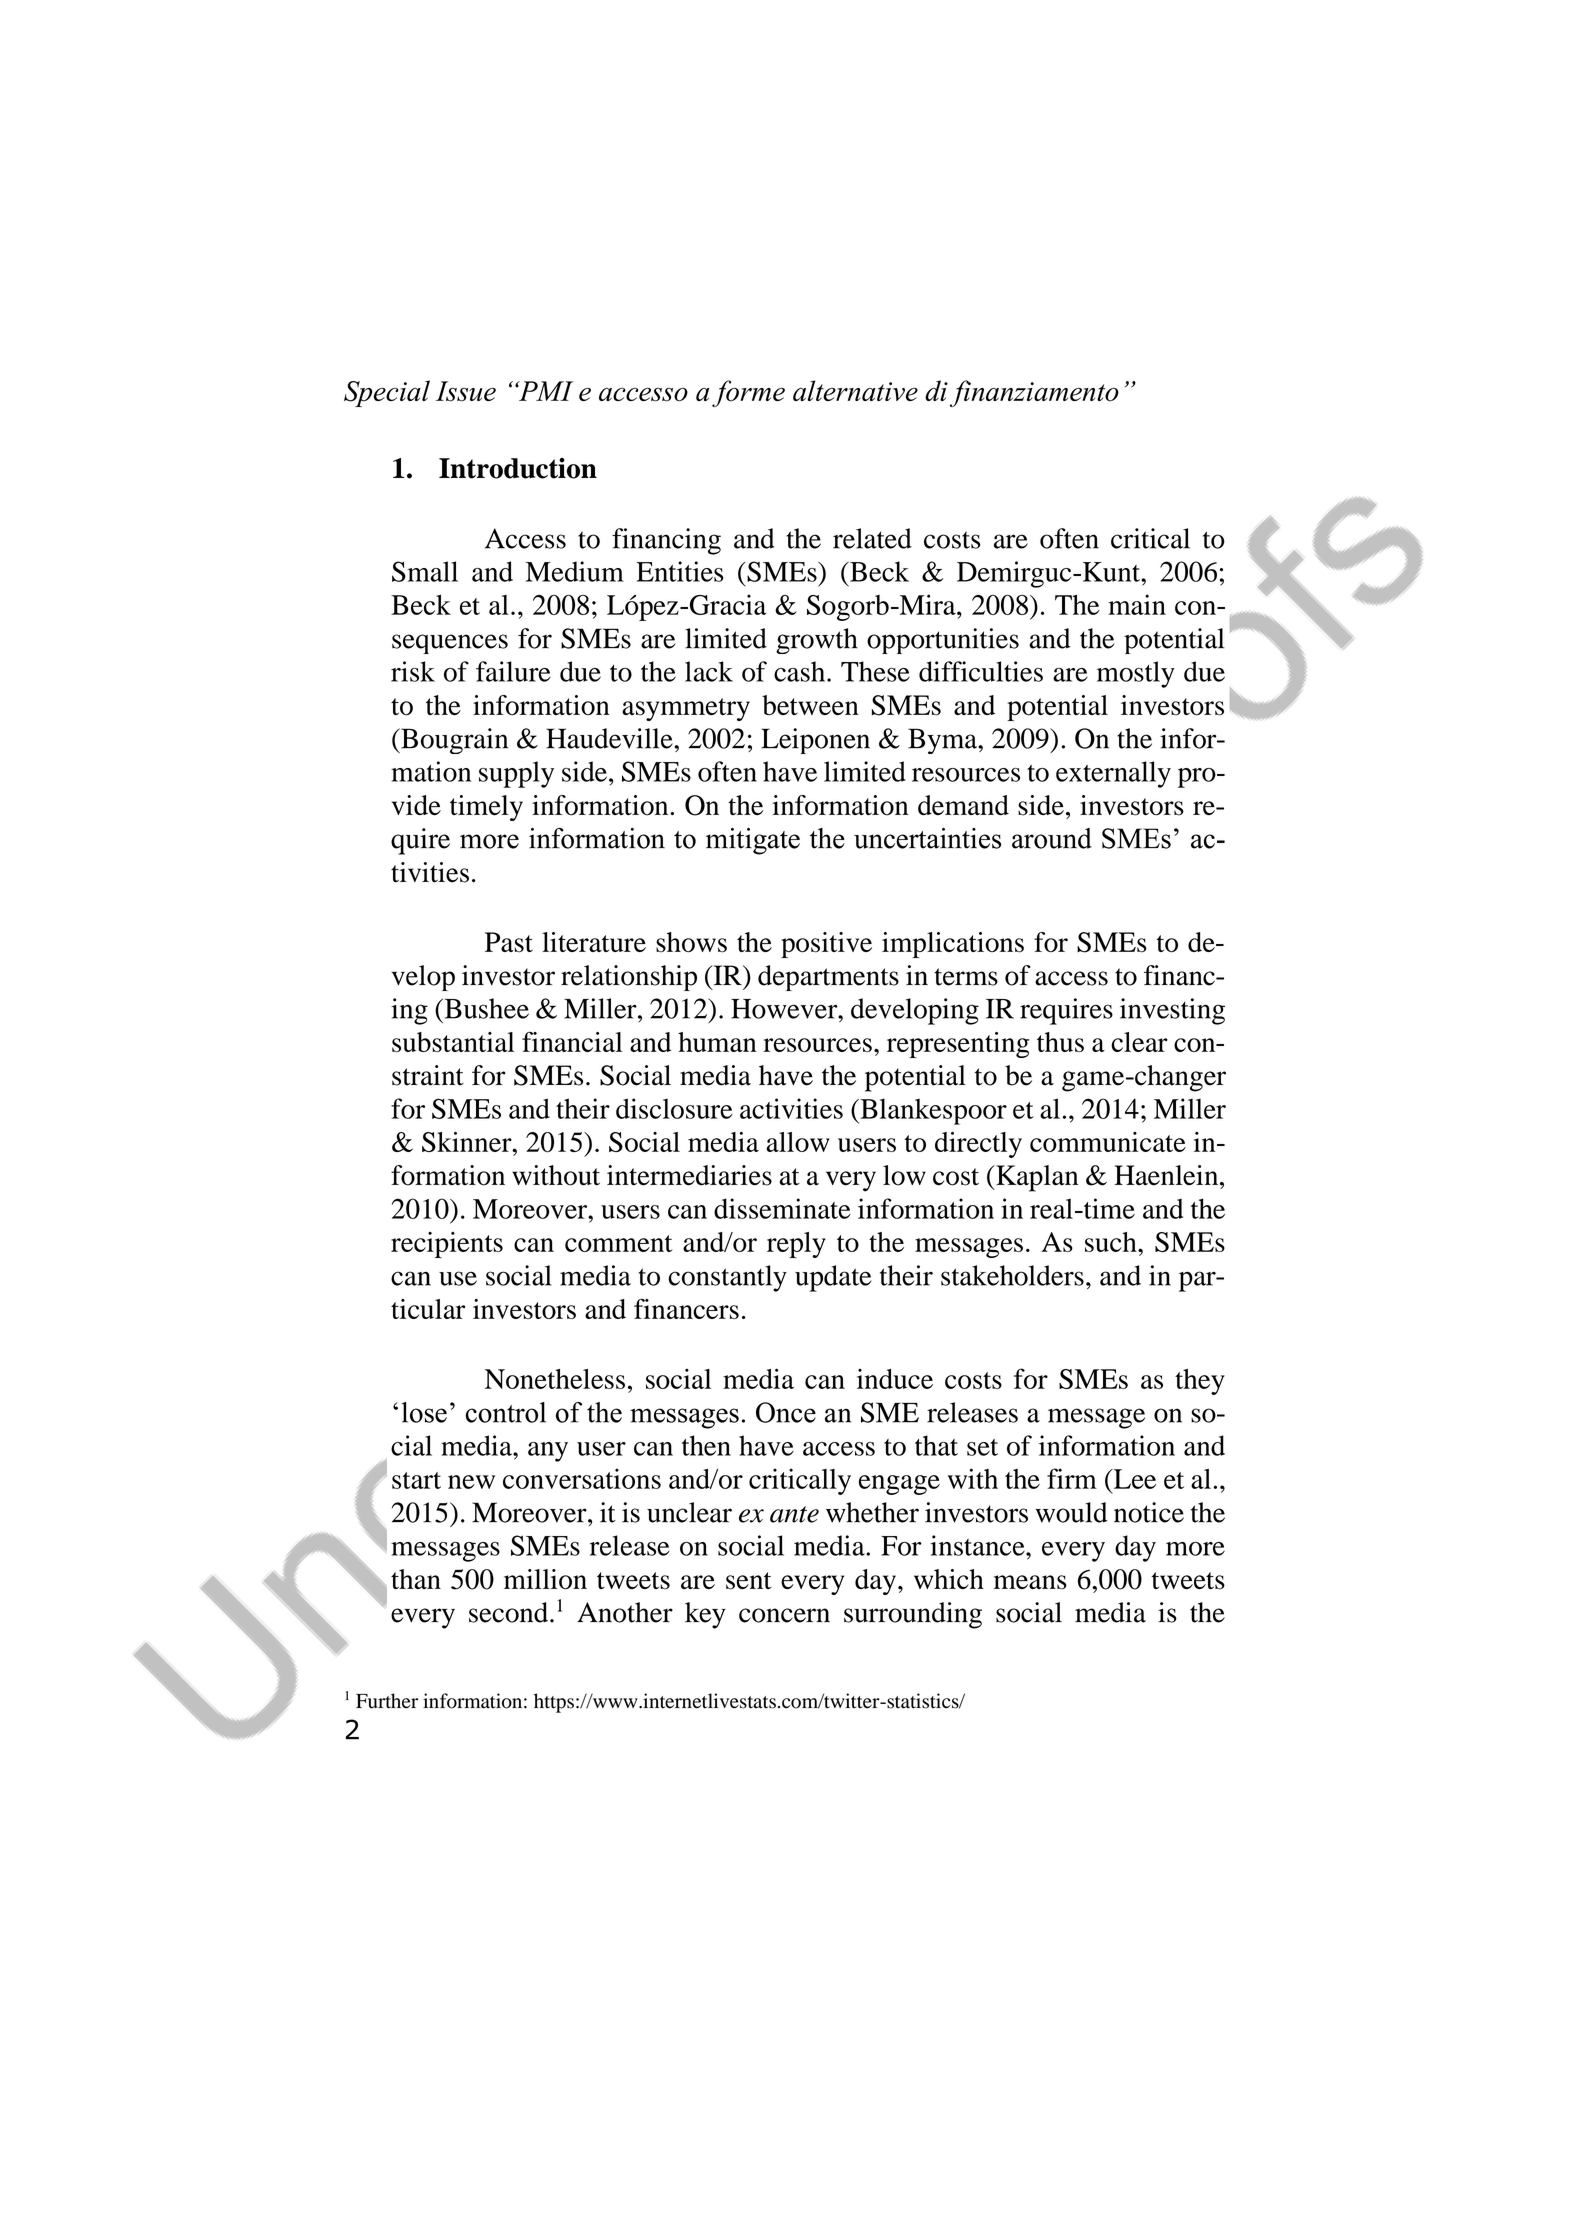 The image size is (1569, 2219). I want to click on around, so click(1052, 838).
